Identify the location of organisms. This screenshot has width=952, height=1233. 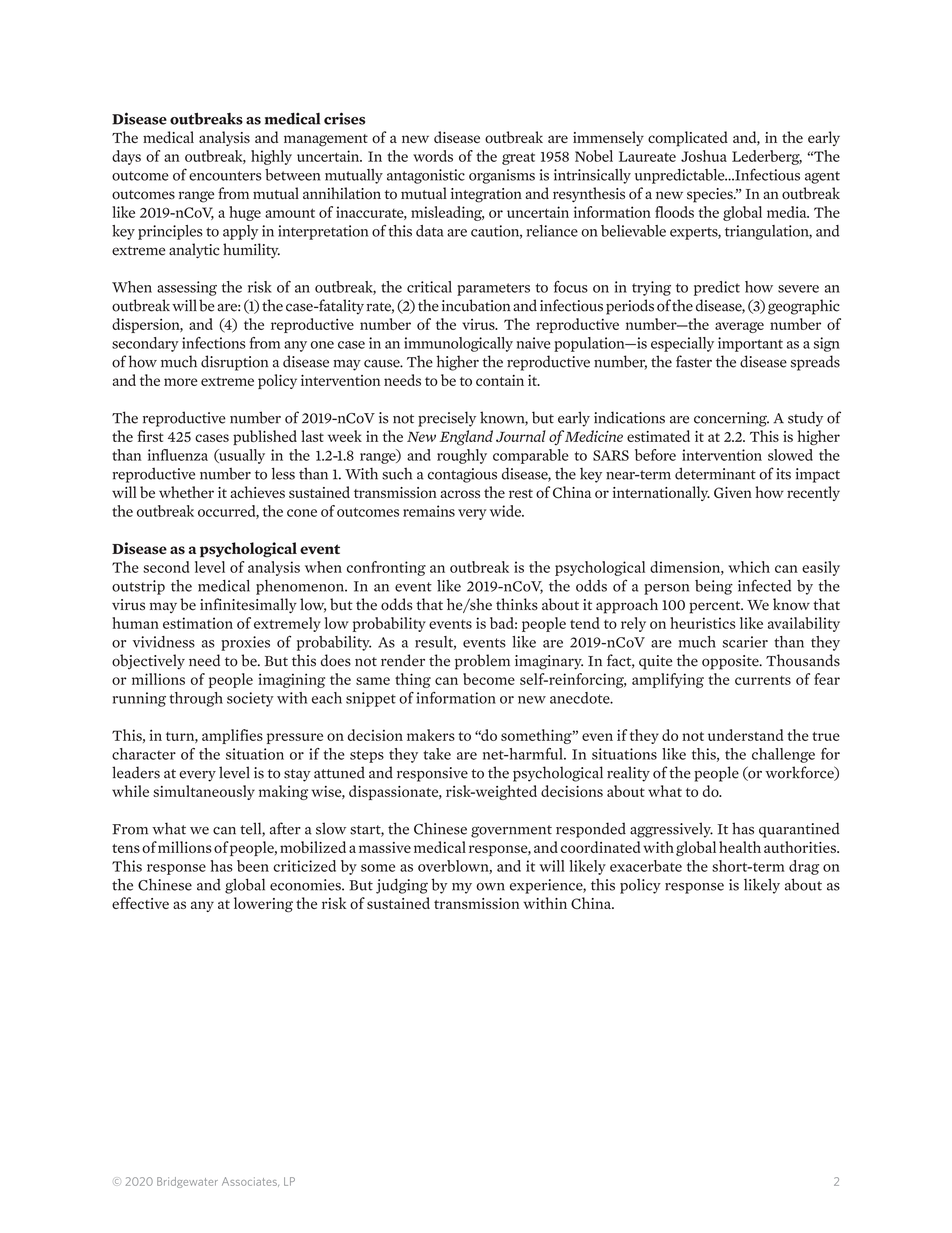
(502, 176).
